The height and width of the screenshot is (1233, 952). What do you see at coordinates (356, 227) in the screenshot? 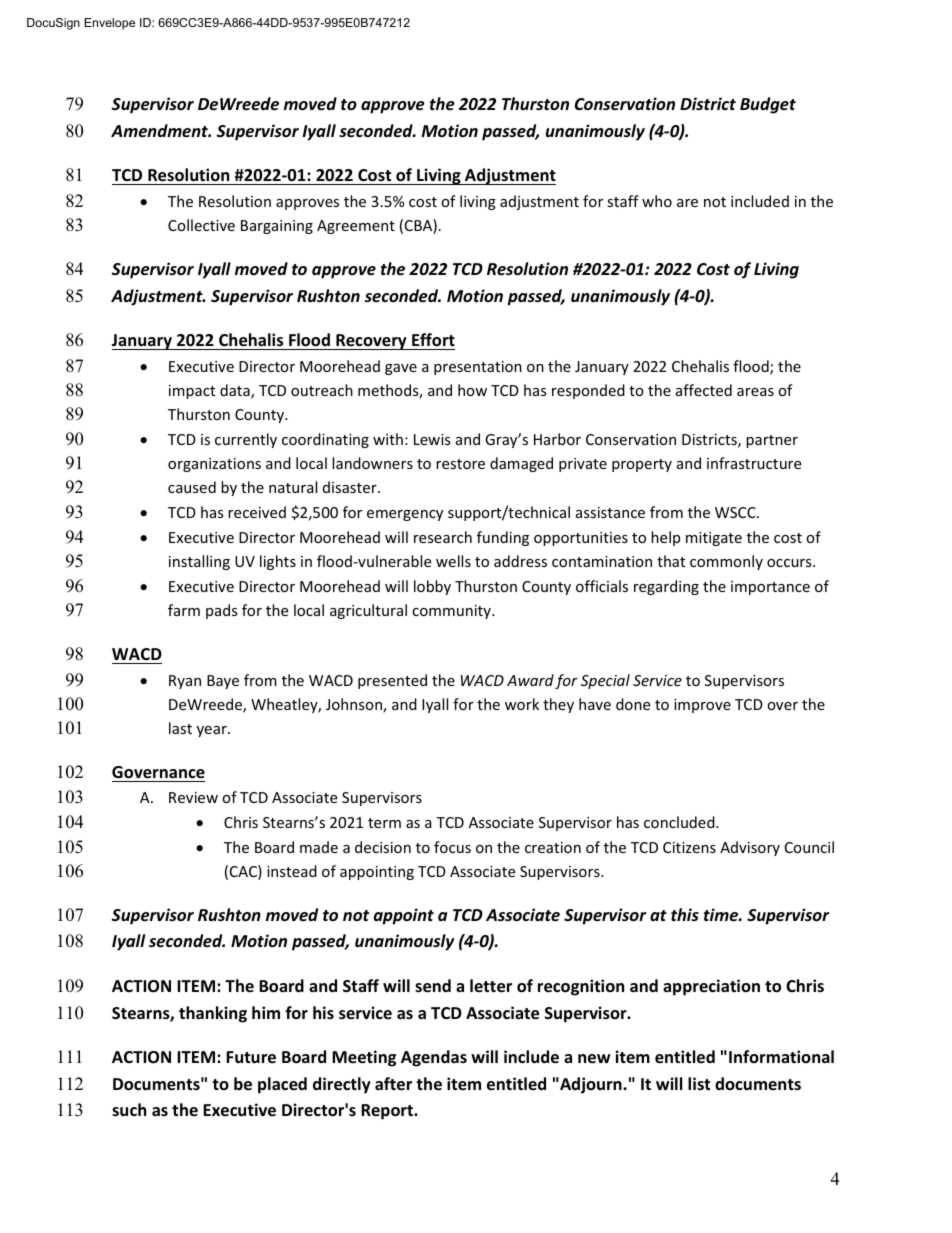
I see `Agreement` at bounding box center [356, 227].
